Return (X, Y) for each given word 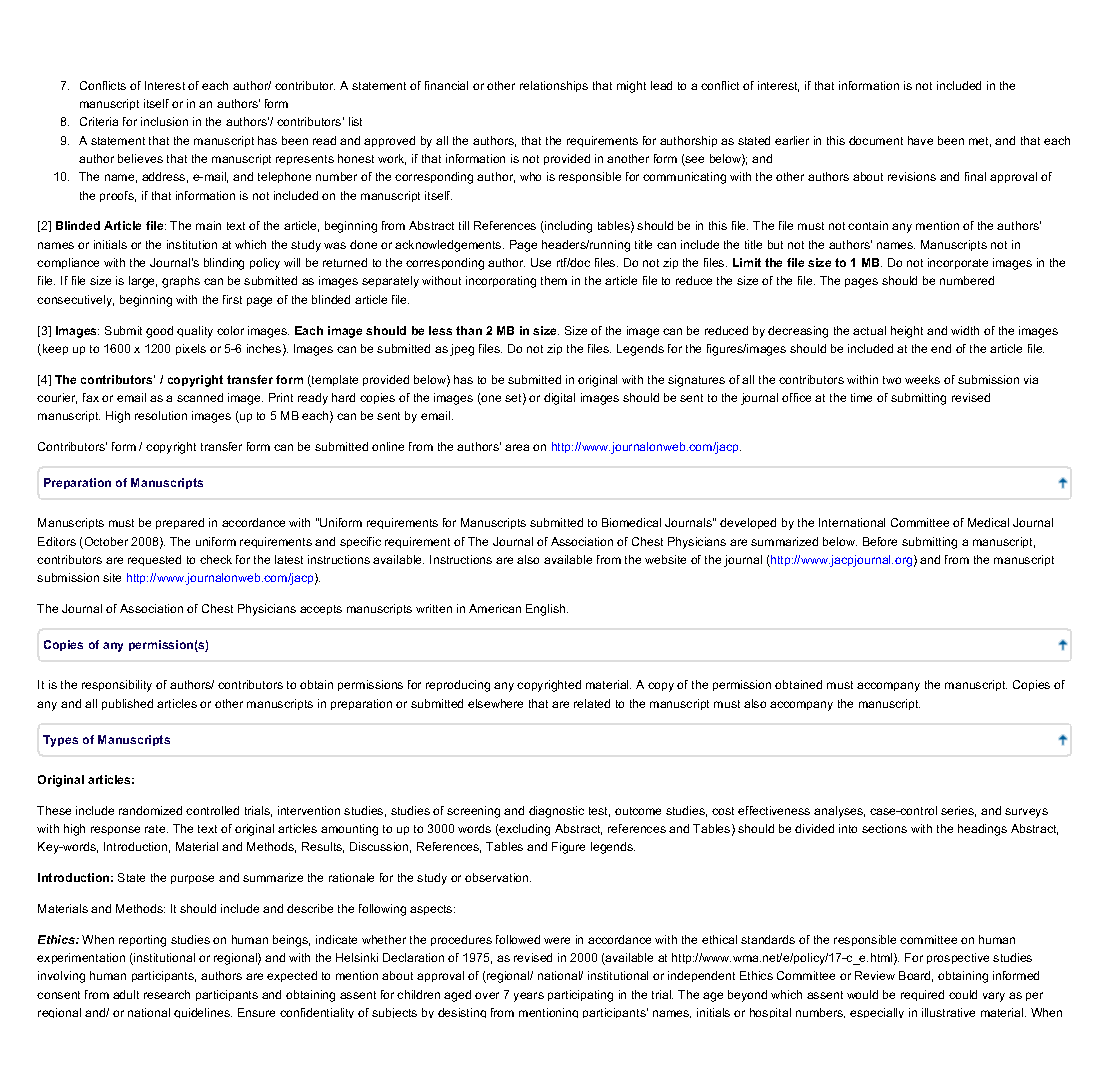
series (958, 811)
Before (880, 541)
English (547, 610)
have (920, 140)
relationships (554, 86)
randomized (150, 810)
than (469, 330)
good (159, 332)
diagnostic (556, 812)
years (529, 997)
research (167, 994)
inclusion (164, 121)
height (907, 332)
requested (154, 560)
